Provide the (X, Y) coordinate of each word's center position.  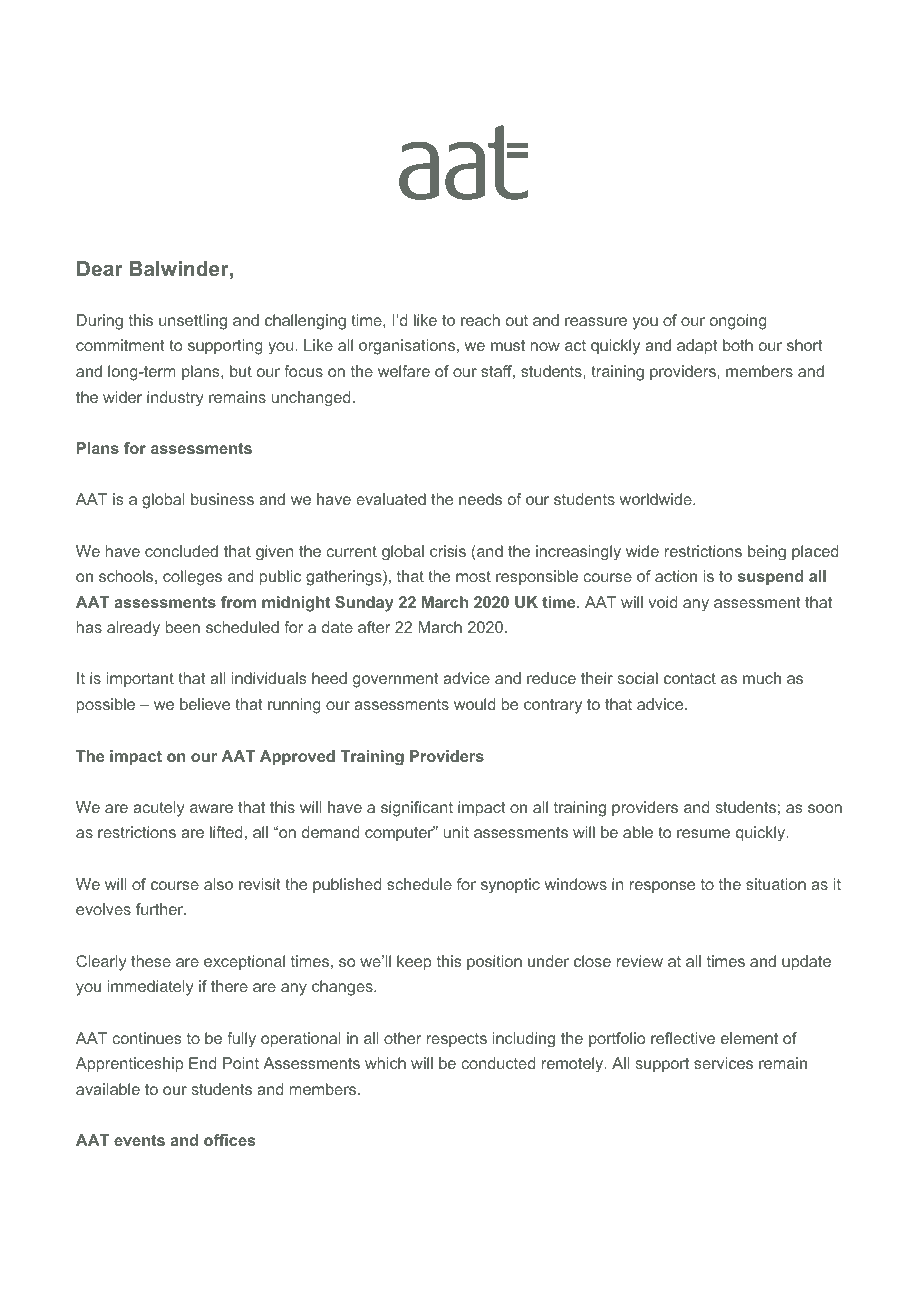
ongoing (738, 322)
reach (480, 320)
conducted (498, 1063)
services (723, 1063)
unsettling (193, 322)
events (139, 1140)
